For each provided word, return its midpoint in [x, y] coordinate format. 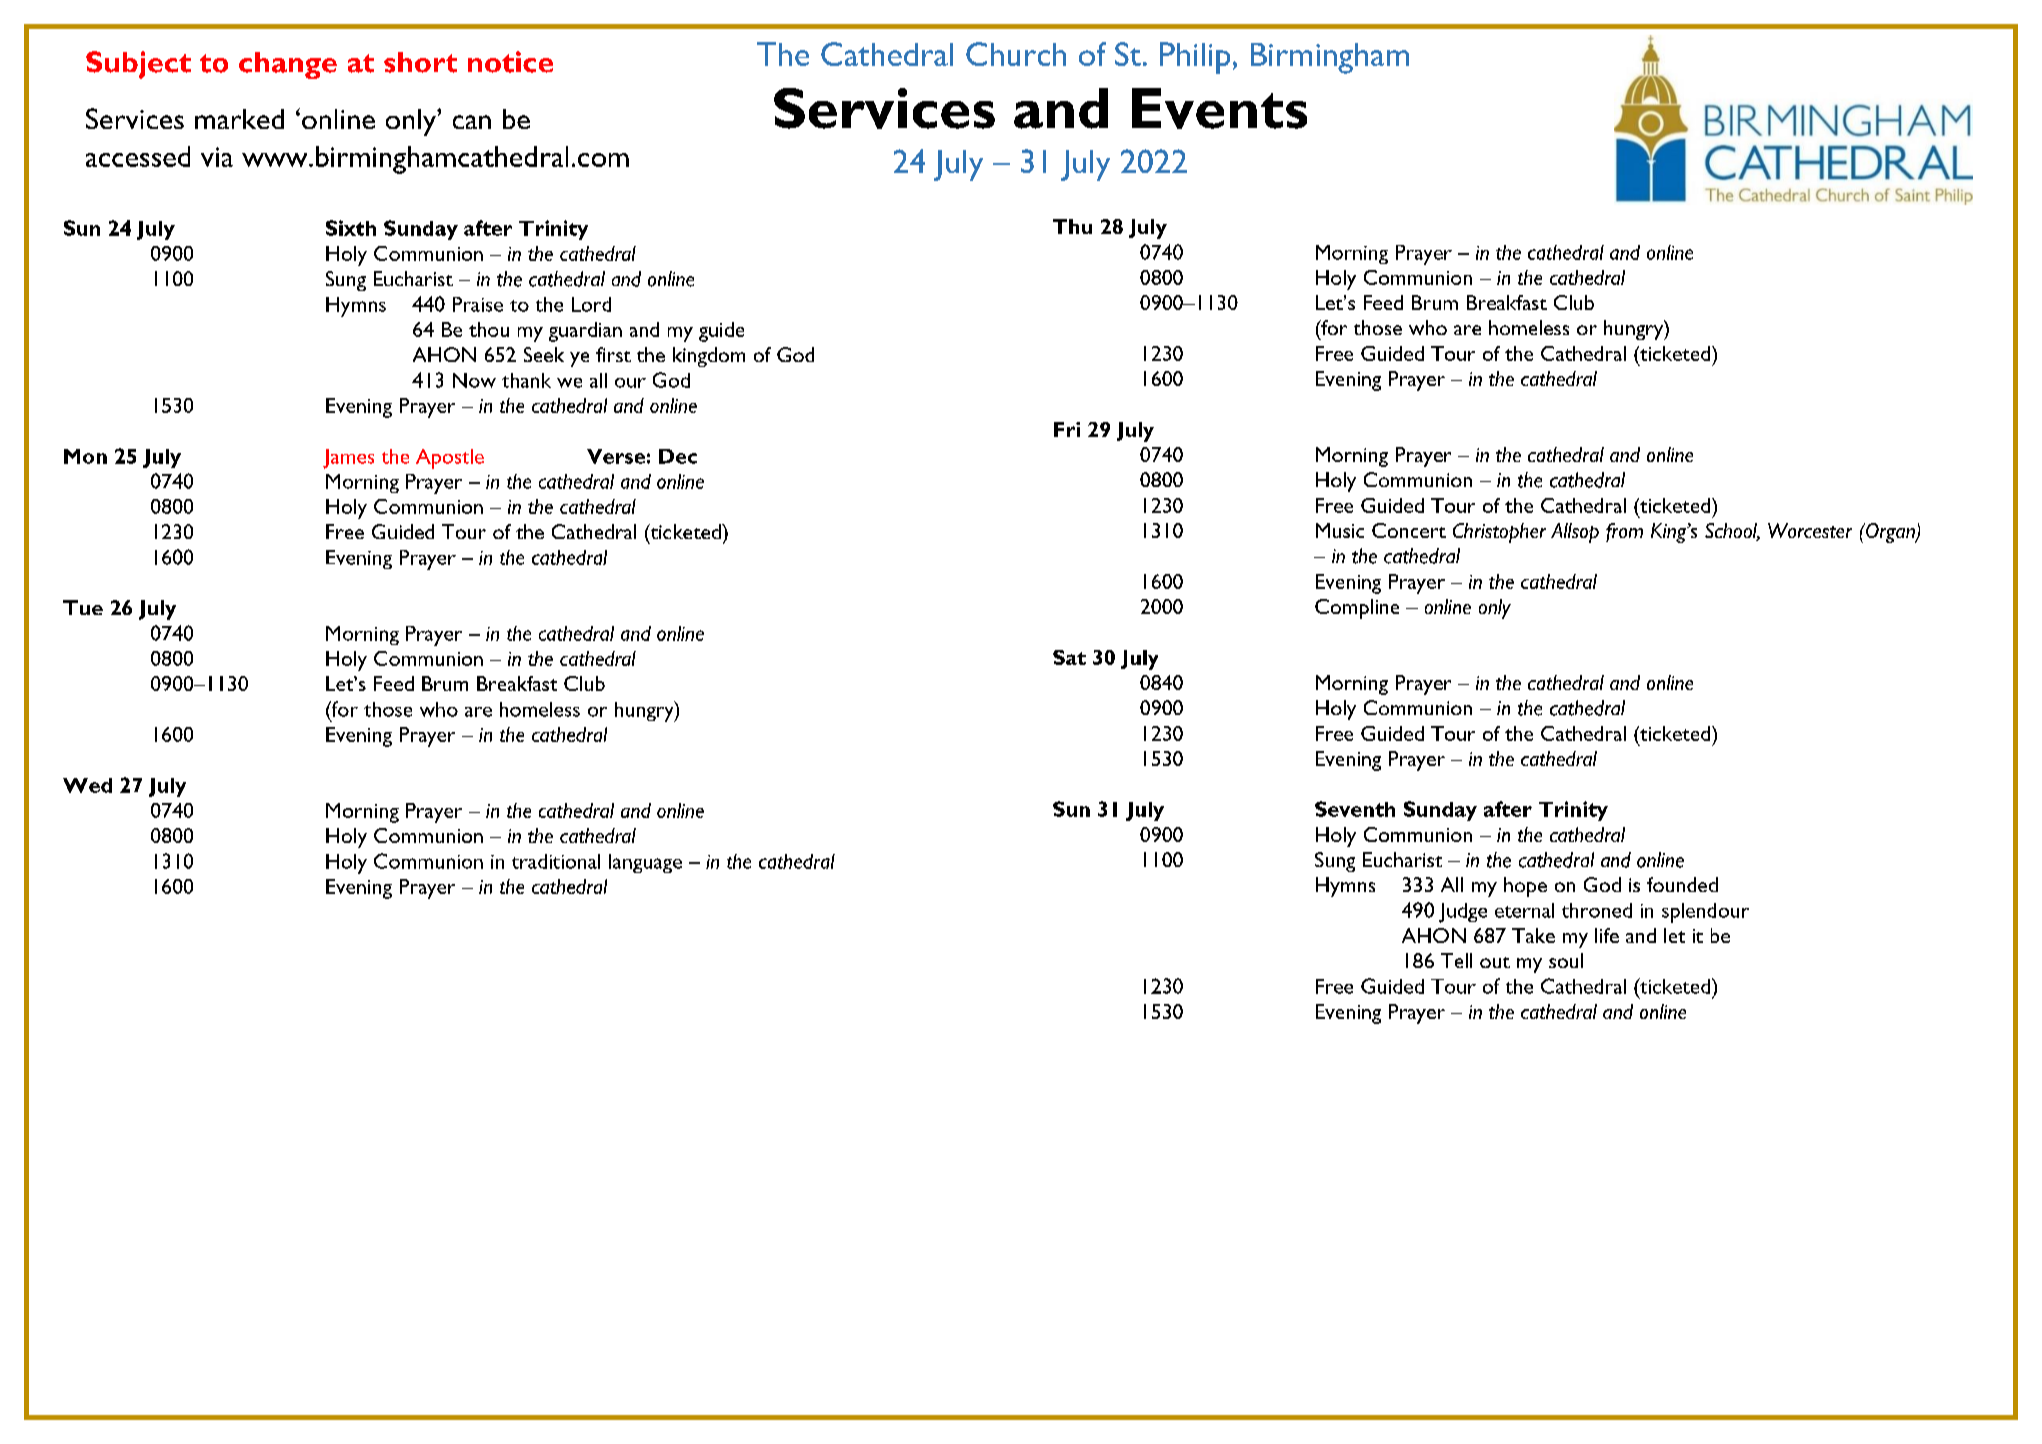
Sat [1069, 657]
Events [1219, 108]
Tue [83, 607]
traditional [556, 861]
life [1607, 935]
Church [1016, 54]
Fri [1067, 429]
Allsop [1575, 533]
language [645, 863]
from [1624, 532]
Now [474, 380]
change [288, 65]
